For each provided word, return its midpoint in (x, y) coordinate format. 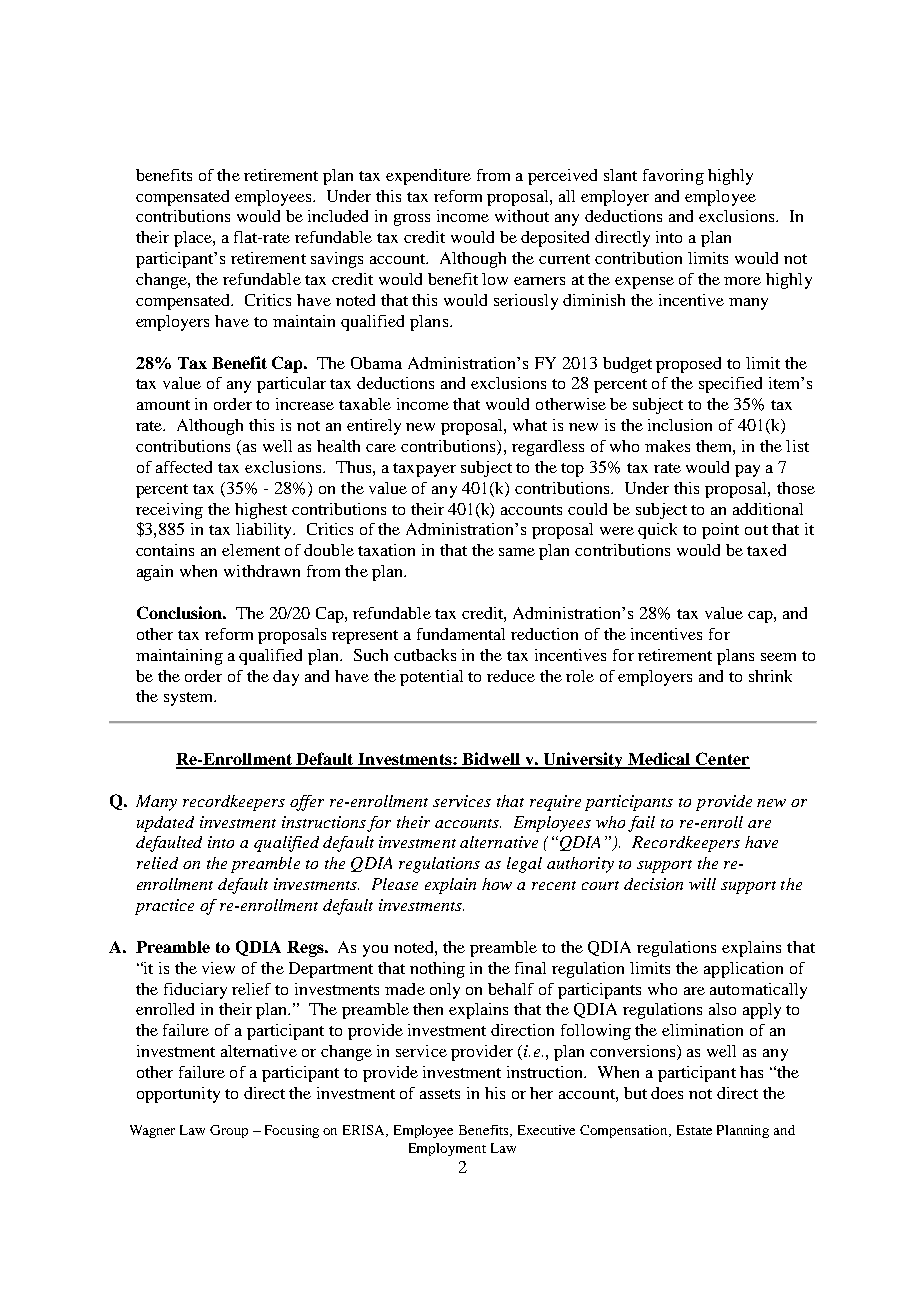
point (720, 531)
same (517, 552)
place (194, 239)
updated (165, 824)
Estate (694, 1130)
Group (229, 1131)
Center (722, 760)
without (522, 216)
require (555, 803)
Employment (447, 1149)
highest (261, 511)
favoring (673, 177)
